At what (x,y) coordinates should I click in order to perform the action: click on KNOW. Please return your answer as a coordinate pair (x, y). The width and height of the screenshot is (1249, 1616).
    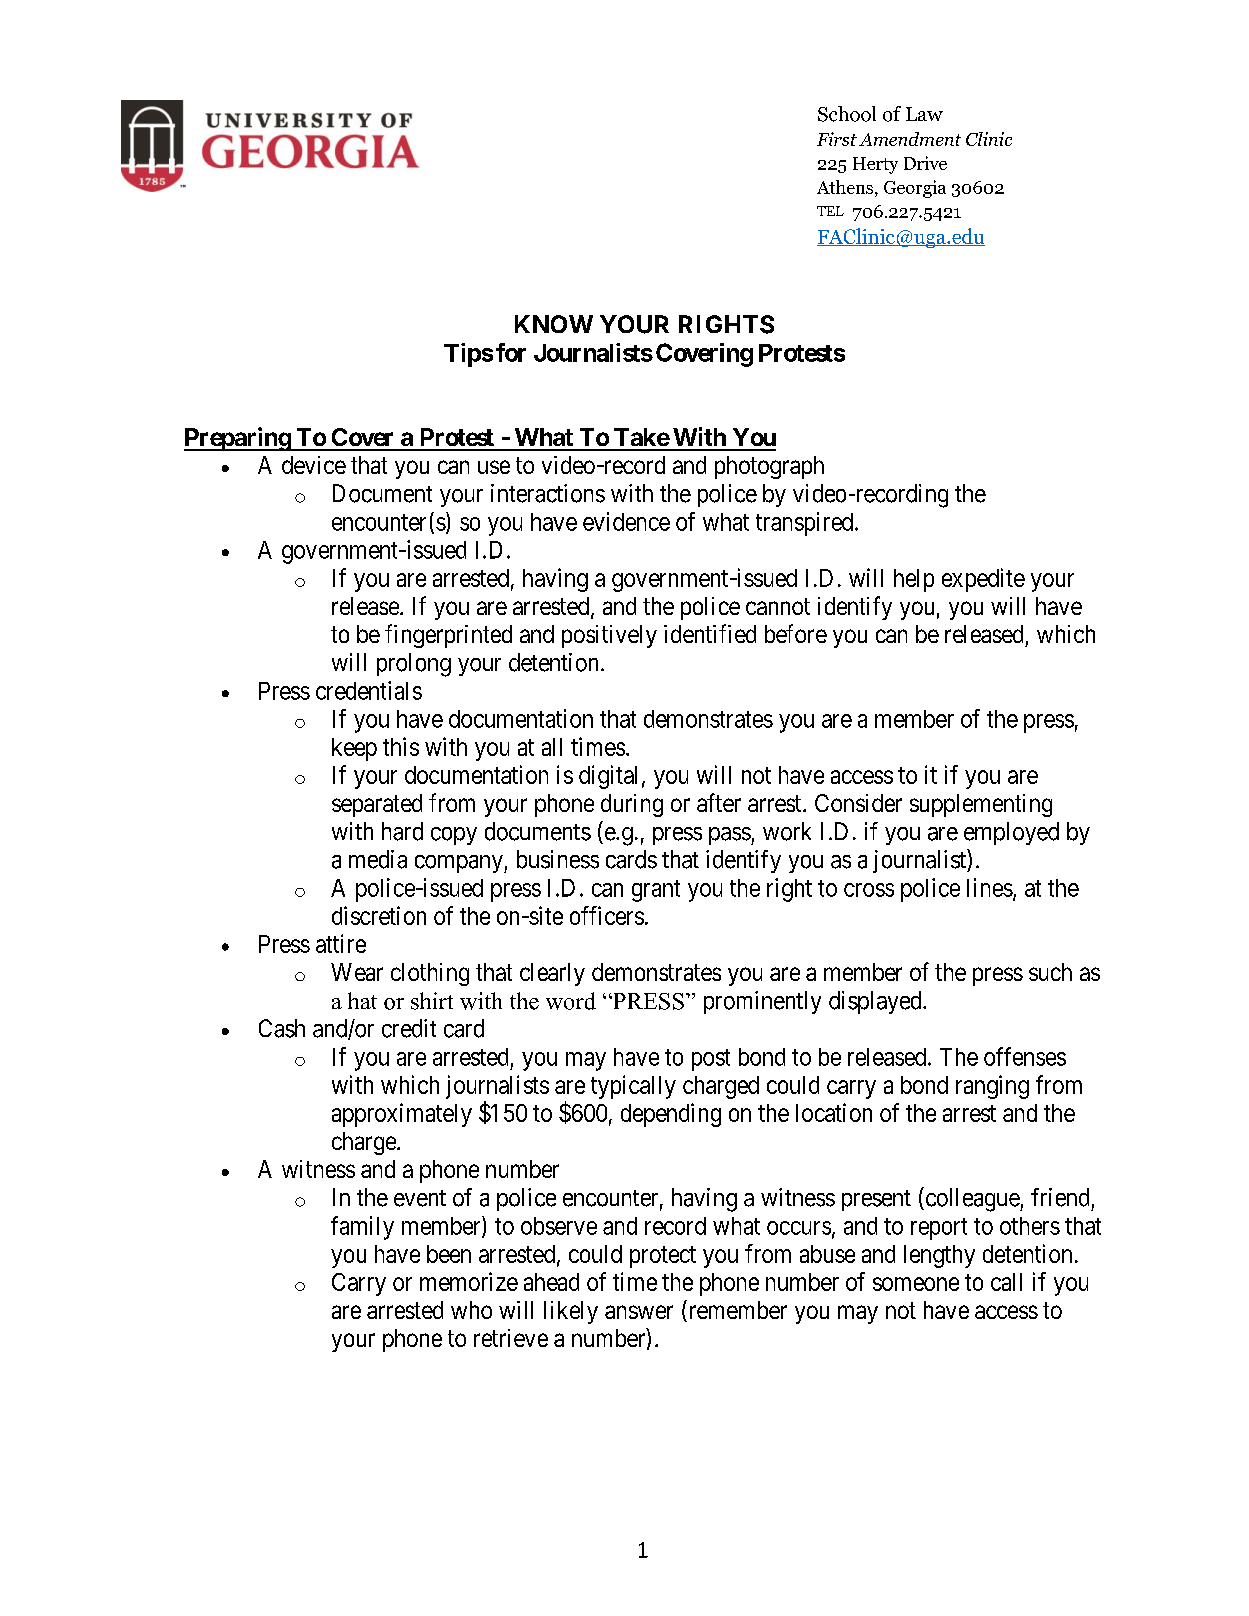
    Looking at the image, I should click on (554, 324).
